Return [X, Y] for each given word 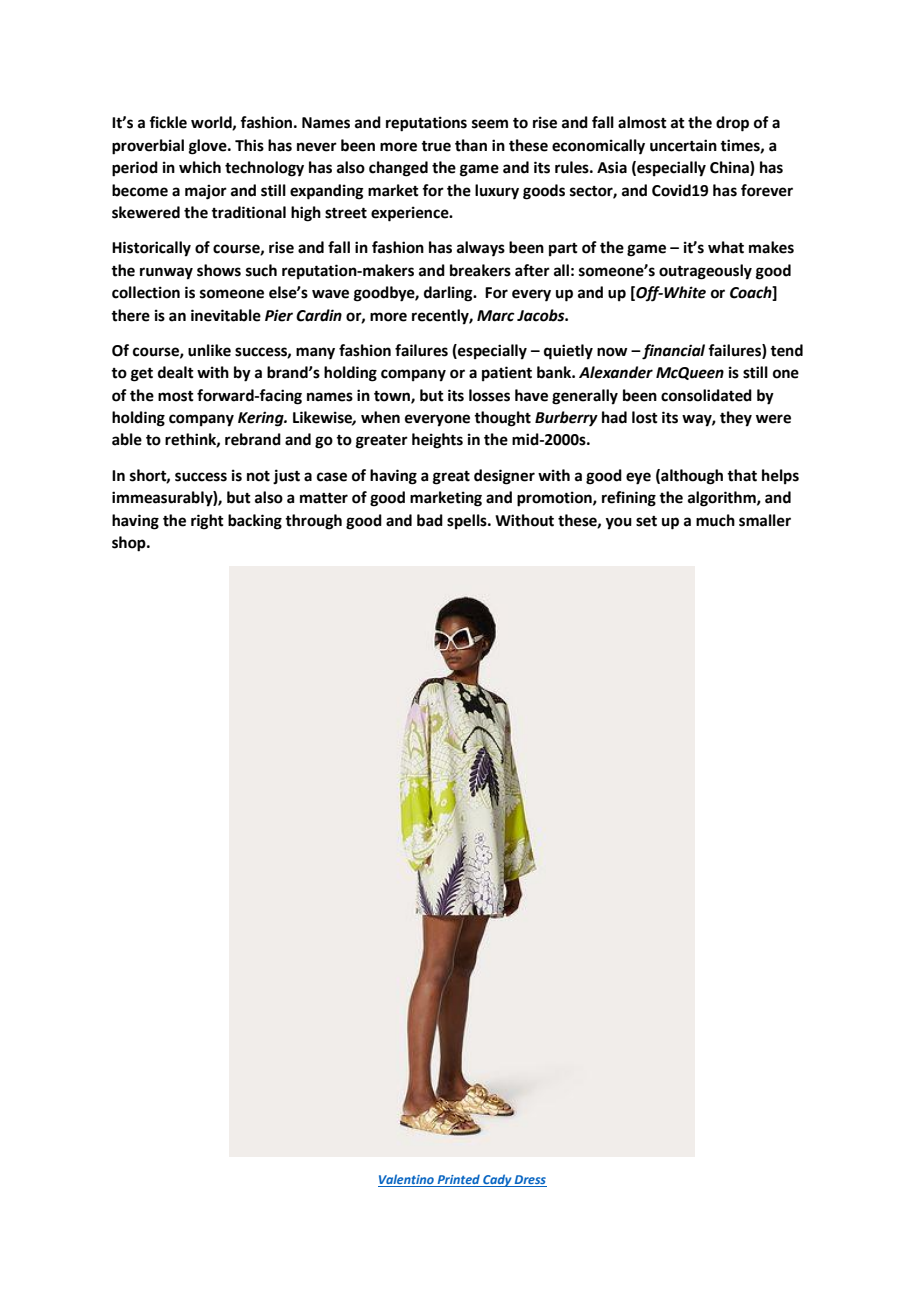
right [207, 522]
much [715, 520]
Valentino [407, 1180]
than [471, 145]
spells [468, 522]
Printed [458, 1180]
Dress [530, 1181]
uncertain [683, 145]
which [200, 167]
